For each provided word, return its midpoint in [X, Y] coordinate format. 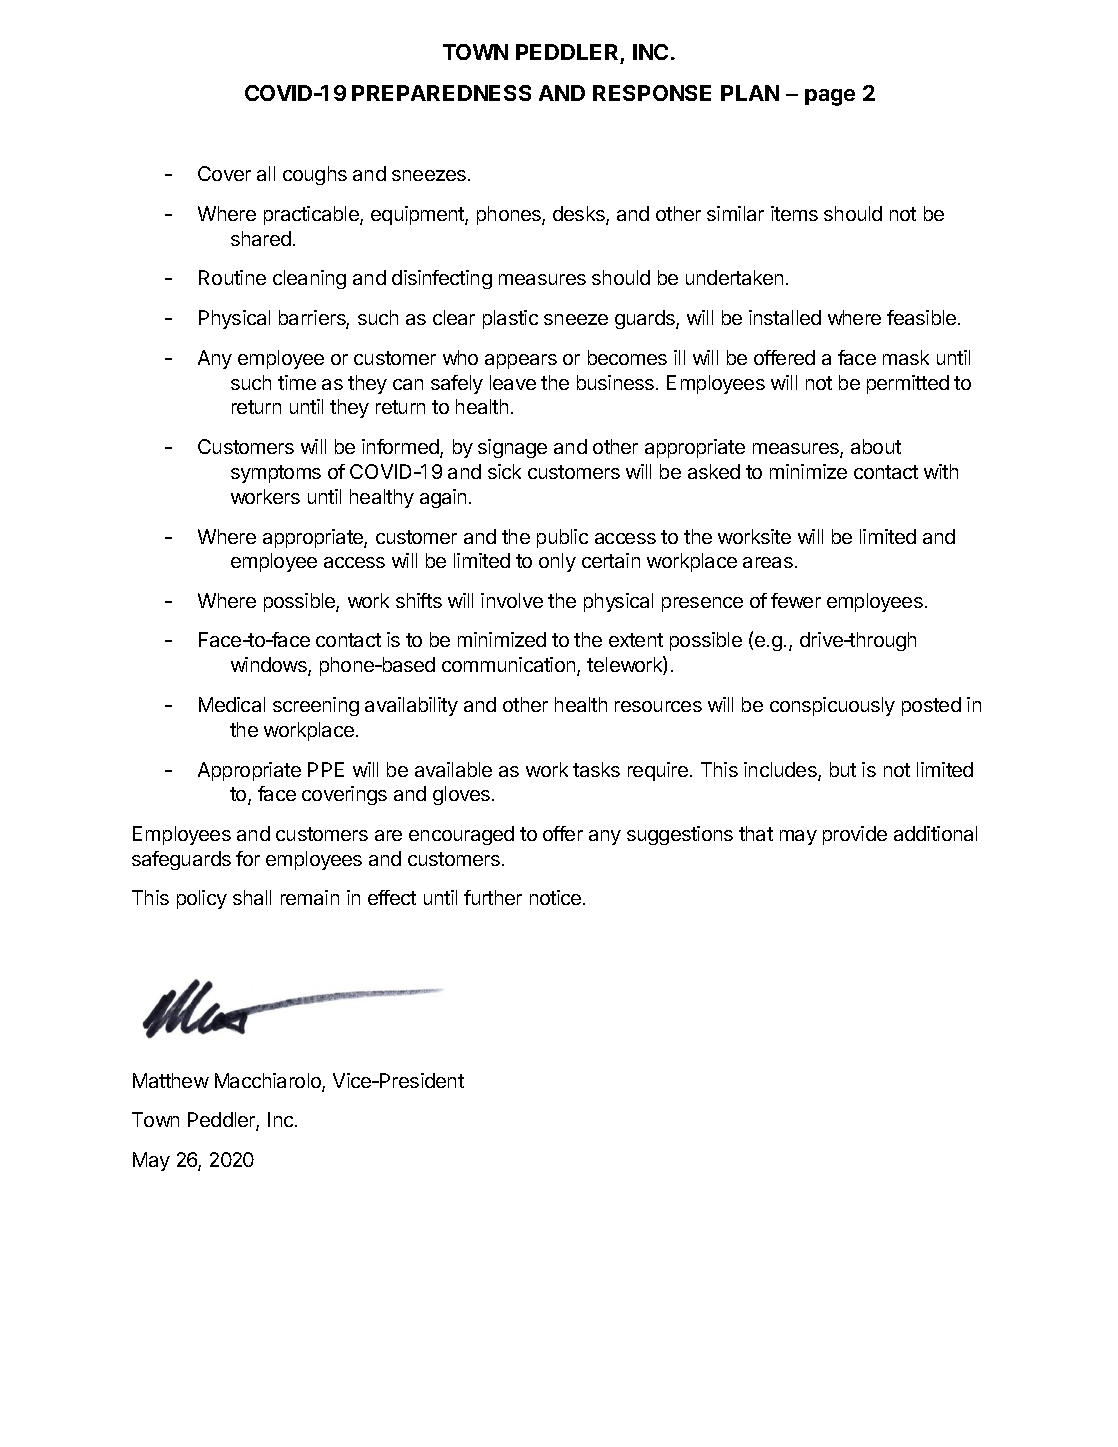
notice [555, 897]
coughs [315, 175]
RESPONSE [652, 93]
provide [855, 835]
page [830, 97]
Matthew [171, 1080]
